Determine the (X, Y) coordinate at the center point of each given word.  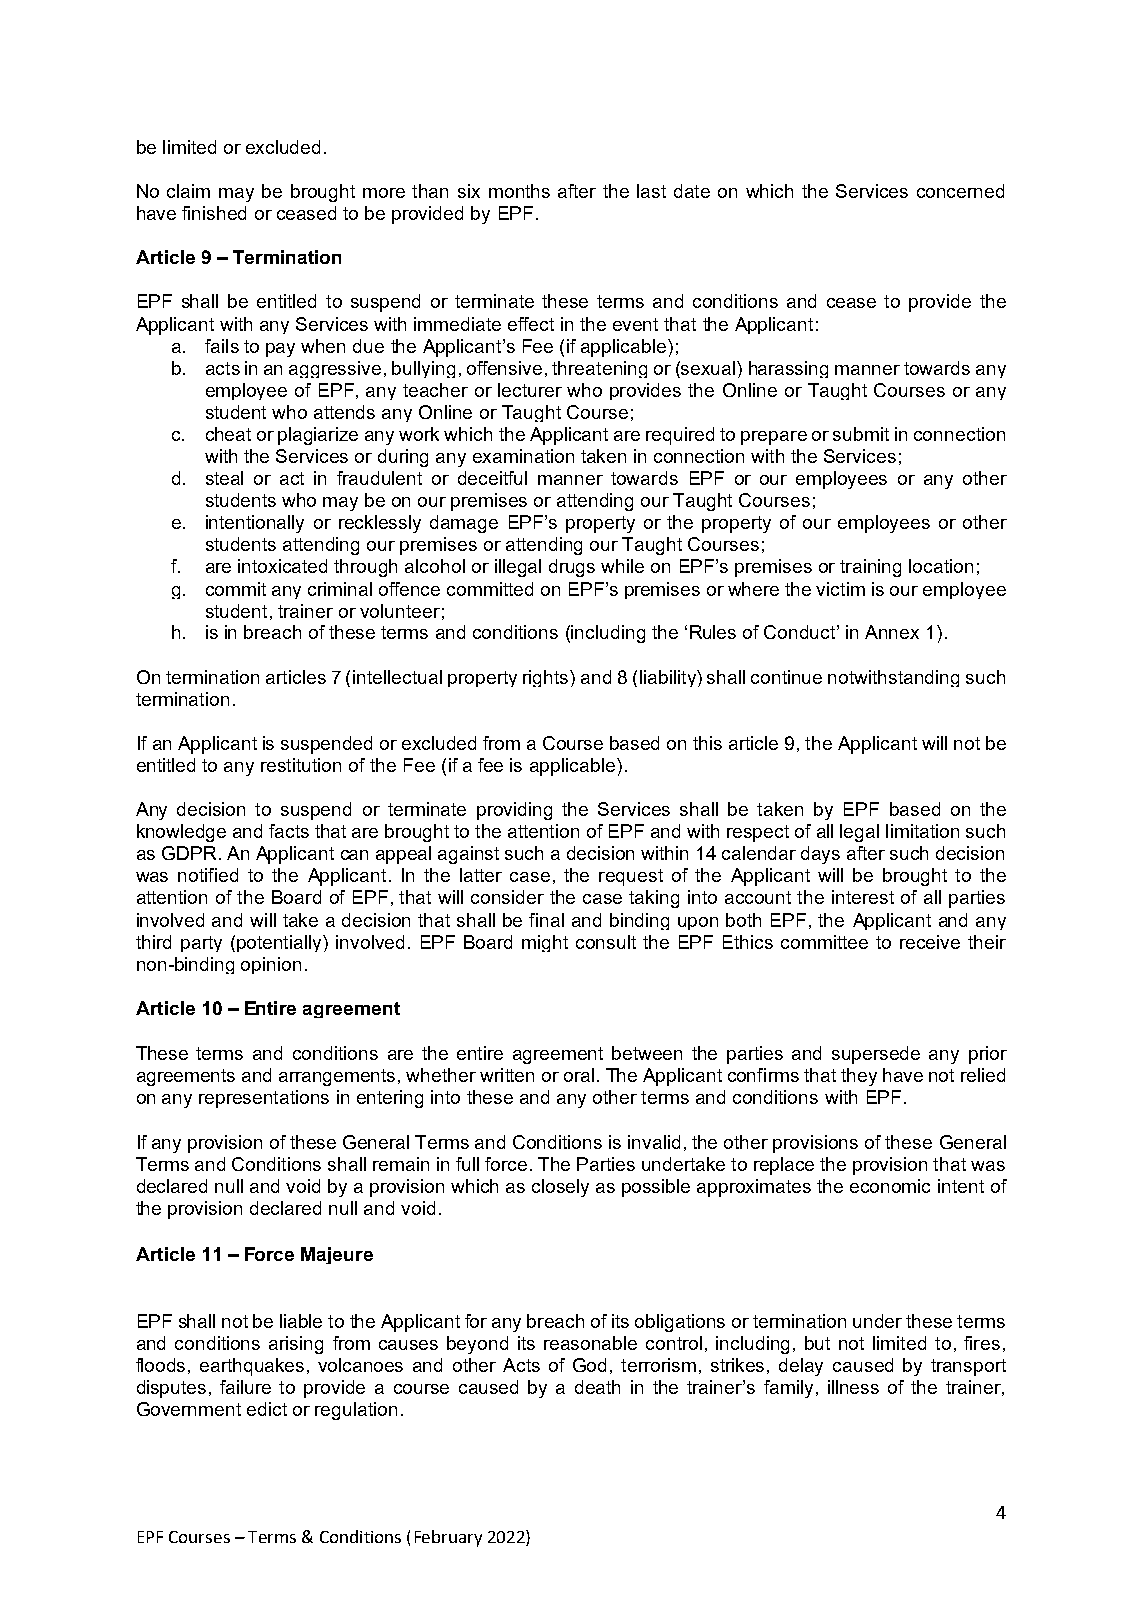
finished (214, 213)
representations (264, 1099)
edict (267, 1409)
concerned (960, 191)
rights (547, 678)
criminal (340, 589)
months (519, 191)
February (448, 1538)
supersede (876, 1055)
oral (579, 1075)
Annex (892, 632)
